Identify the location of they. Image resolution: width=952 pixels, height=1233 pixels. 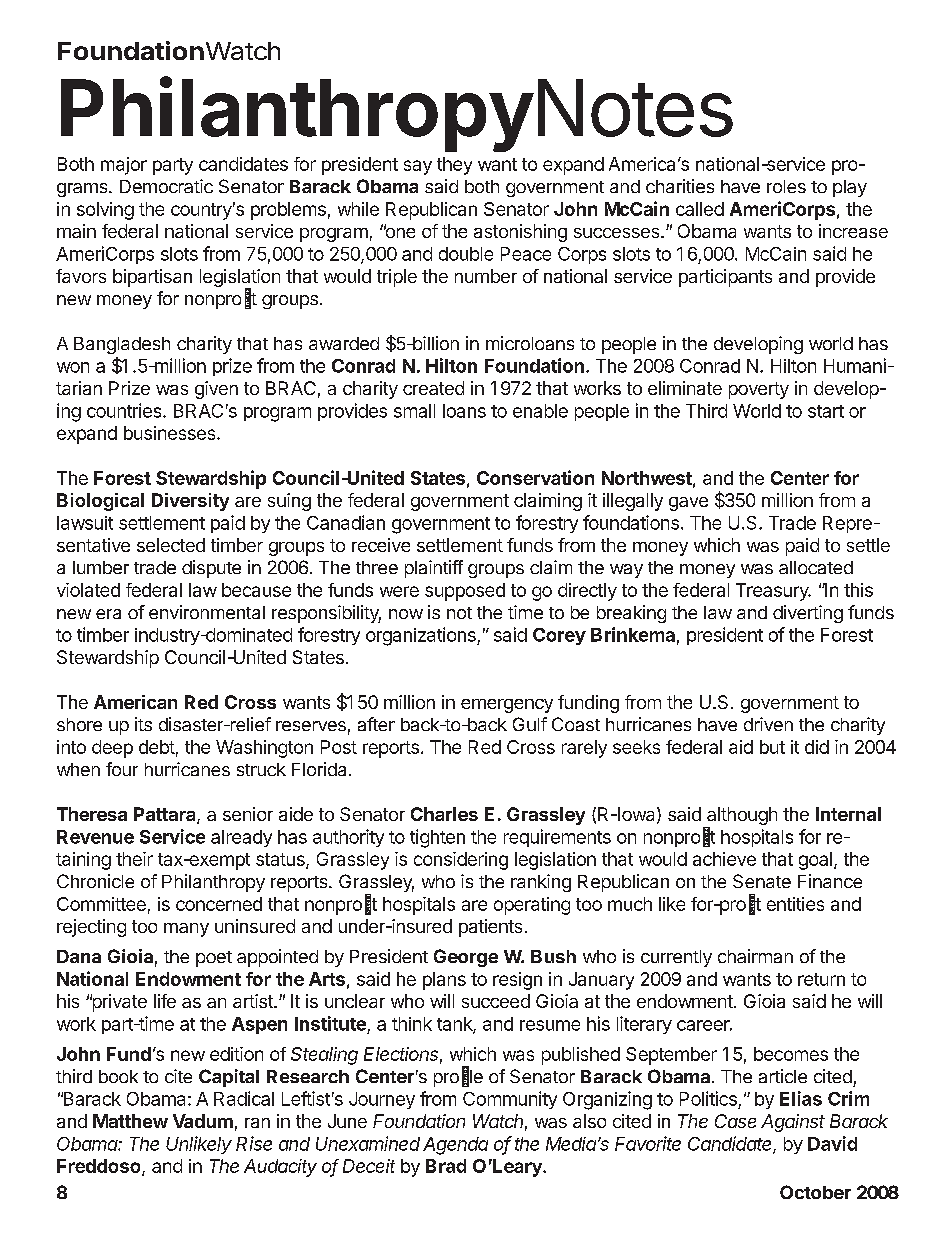
(454, 166).
